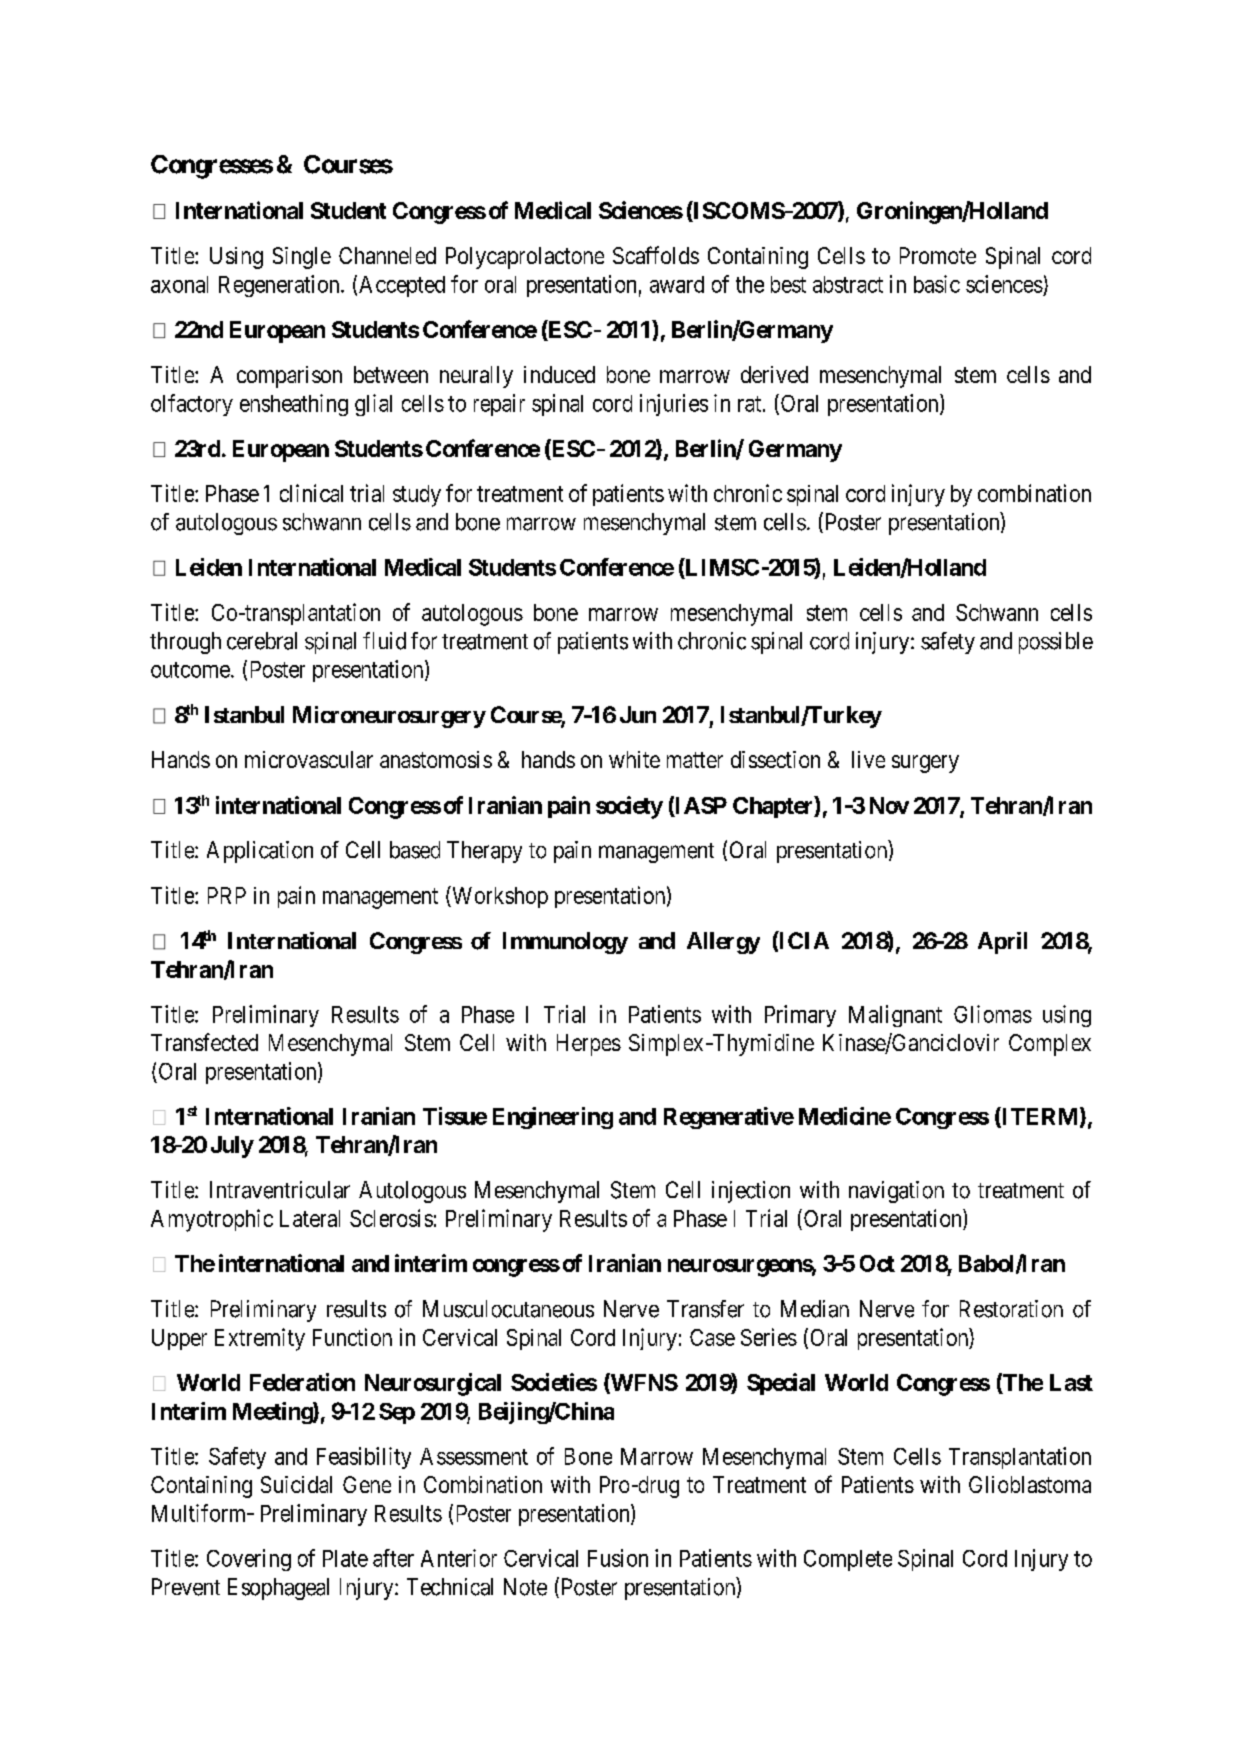 This screenshot has height=1757, width=1242. Describe the element at coordinates (677, 284) in the screenshot. I see `award` at that location.
